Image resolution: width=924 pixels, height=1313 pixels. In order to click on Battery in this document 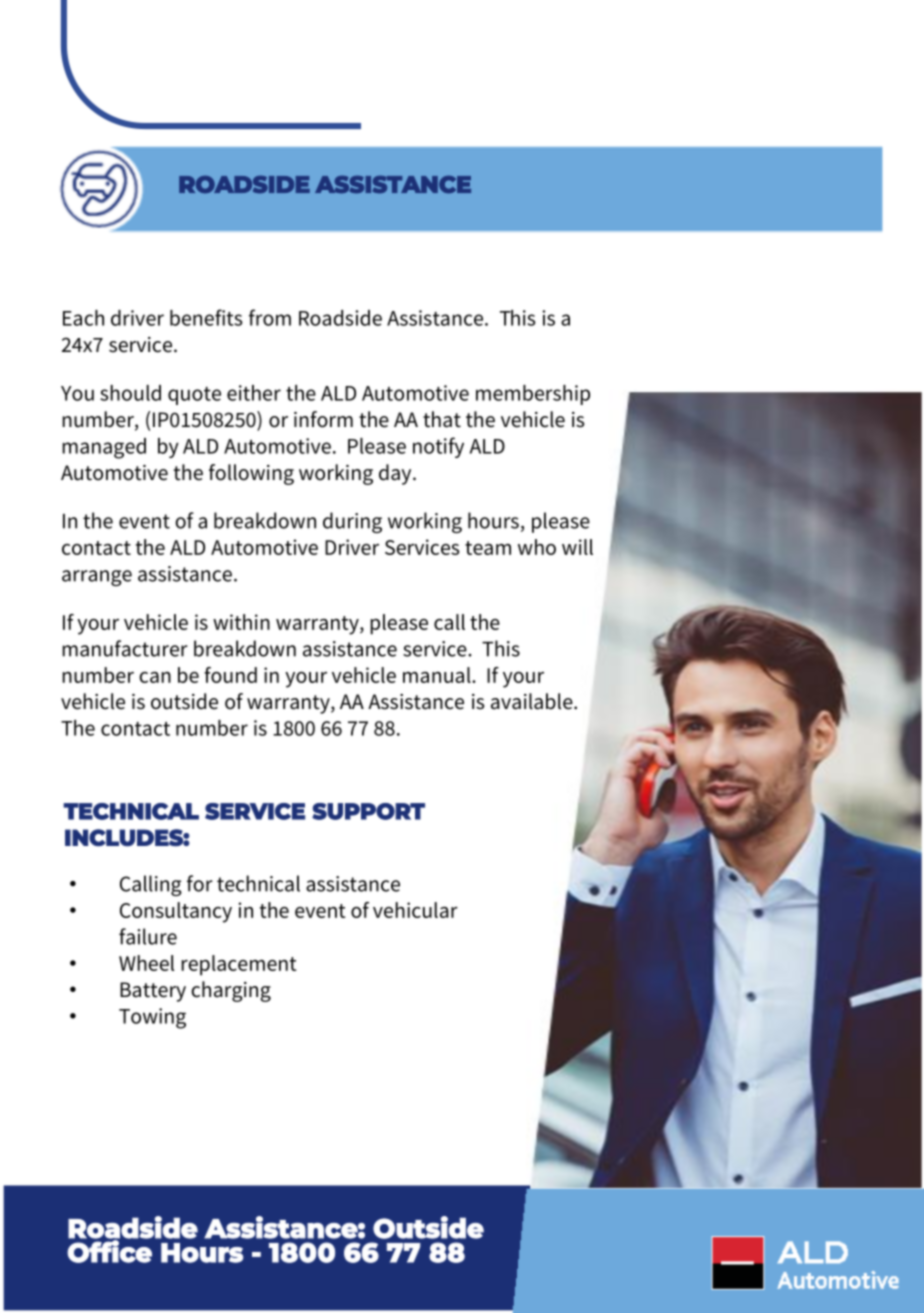, I will do `click(153, 992)`.
